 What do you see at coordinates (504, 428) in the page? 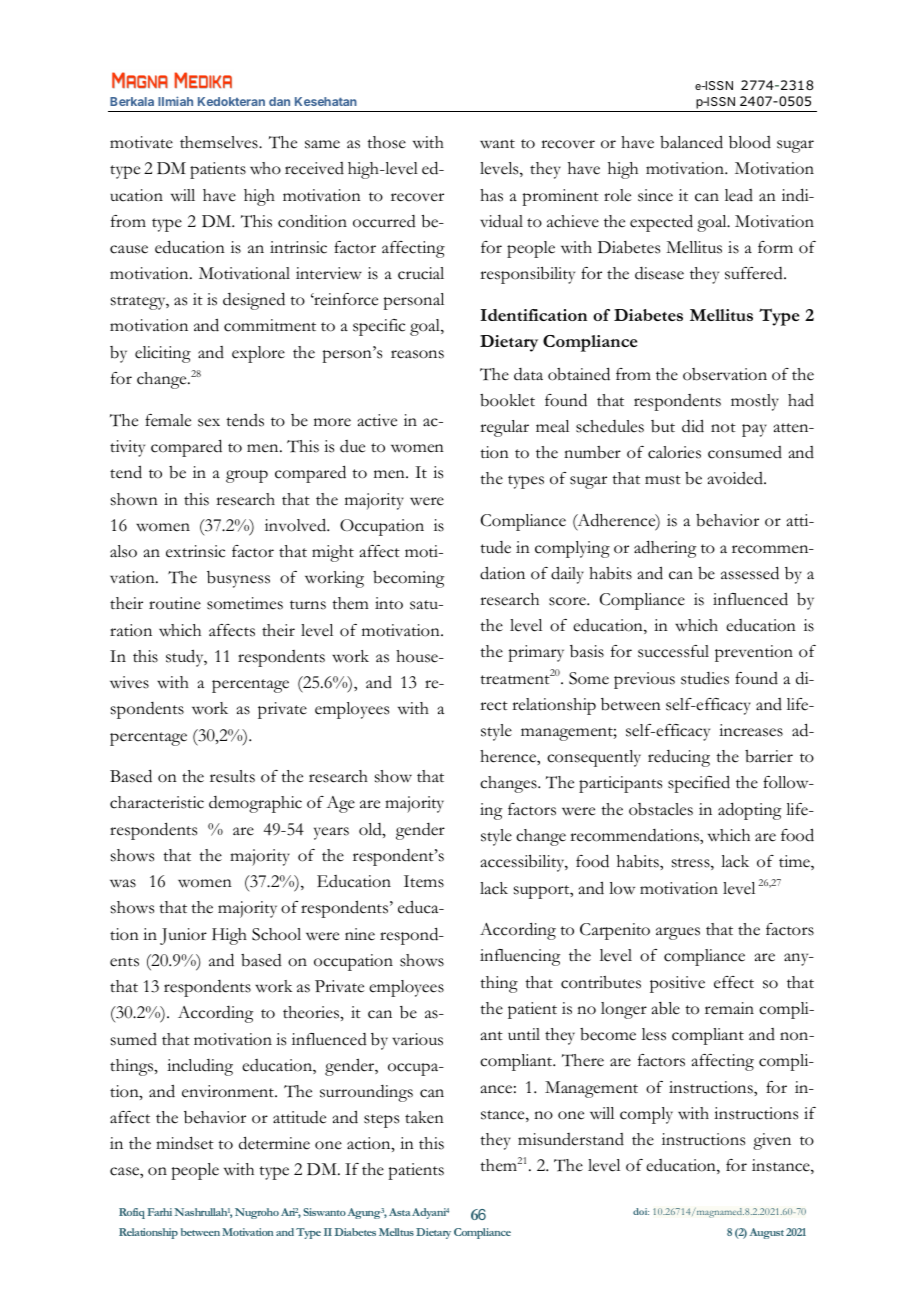
I see `regular` at bounding box center [504, 428].
